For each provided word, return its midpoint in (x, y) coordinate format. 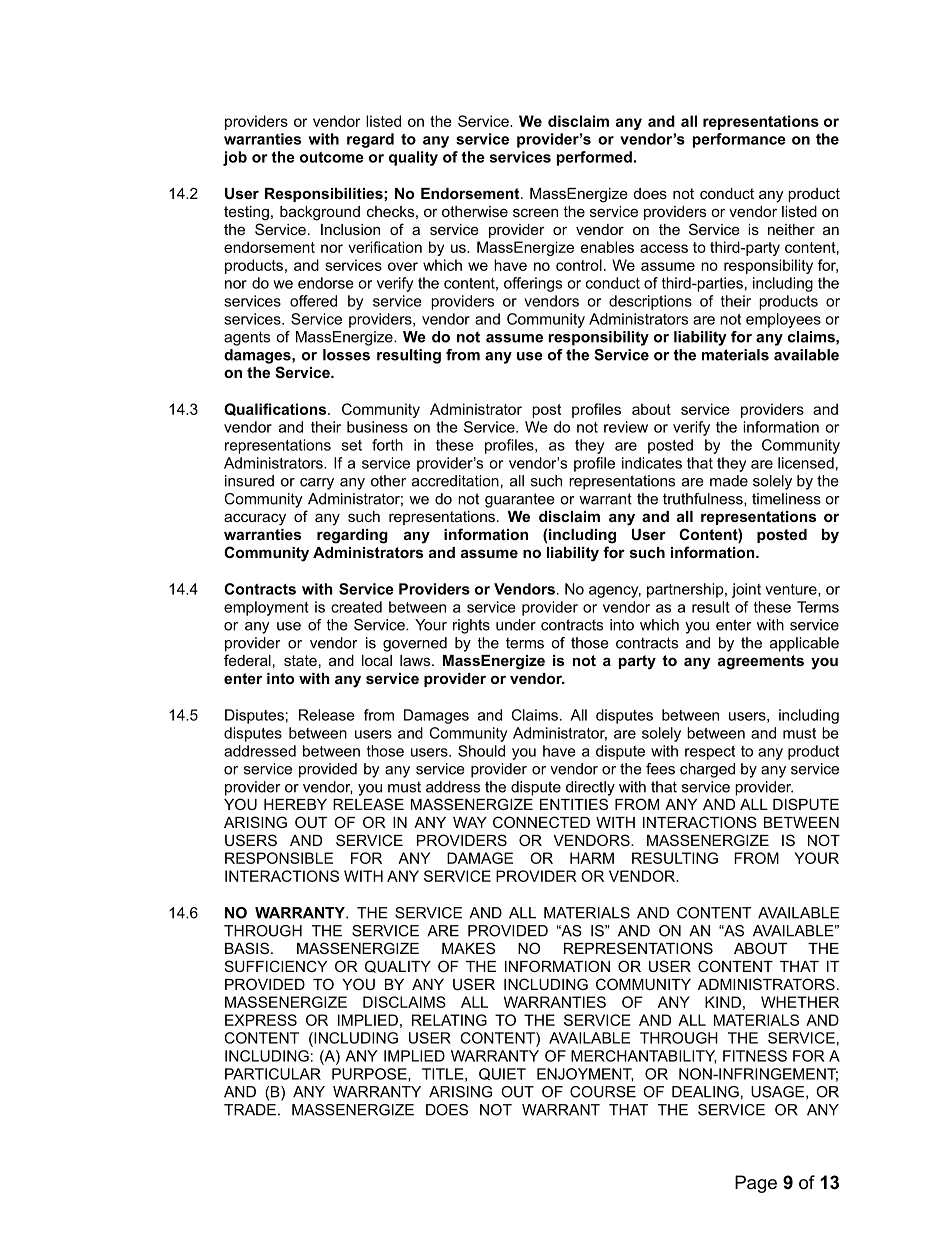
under (516, 625)
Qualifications (276, 409)
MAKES (468, 948)
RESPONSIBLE (279, 858)
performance (739, 140)
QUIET (502, 1074)
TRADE (250, 1110)
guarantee (520, 500)
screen (535, 212)
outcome (332, 157)
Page (756, 1184)
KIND (723, 1002)
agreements (761, 662)
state (300, 660)
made (729, 481)
